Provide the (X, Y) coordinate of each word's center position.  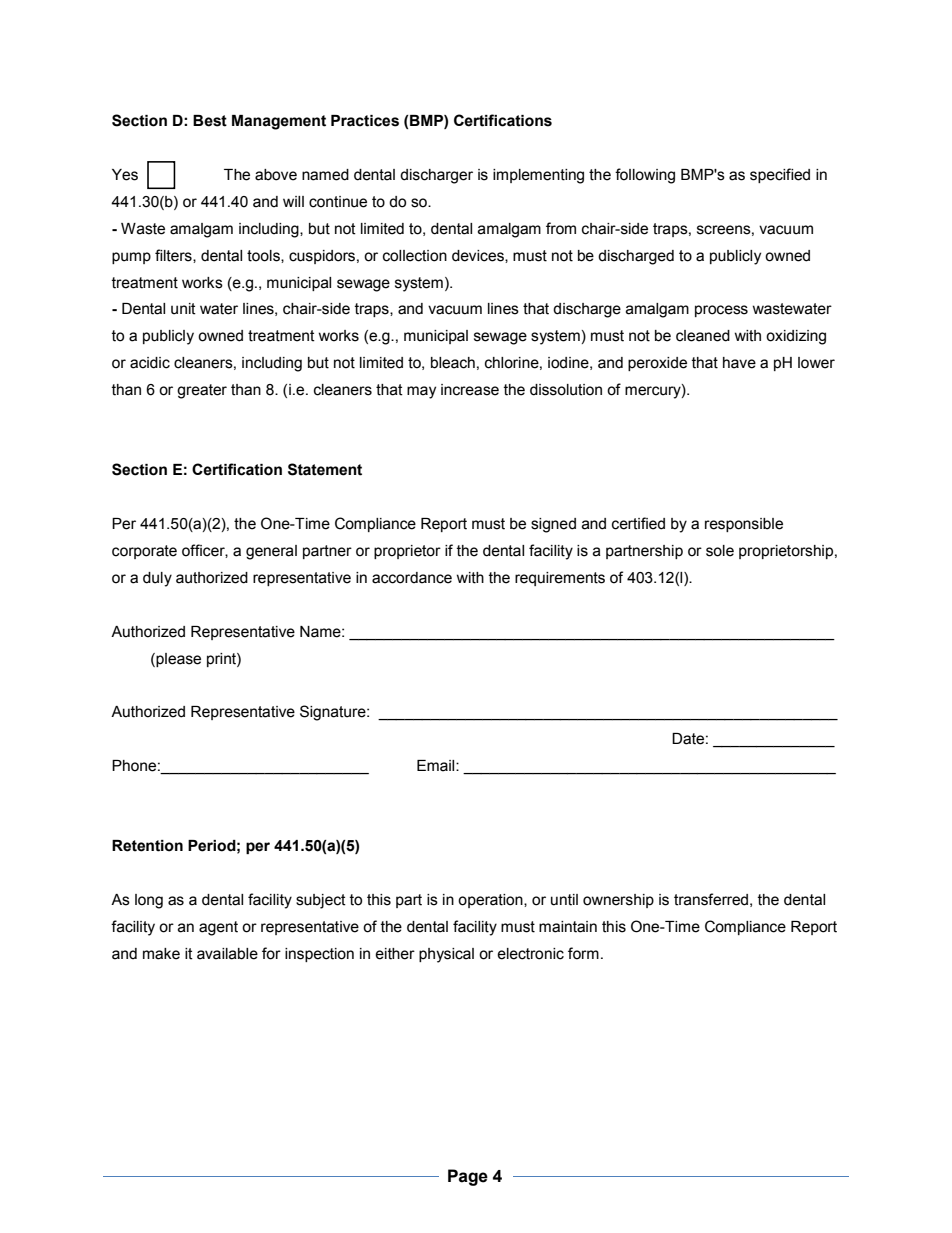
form (583, 953)
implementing (538, 176)
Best (210, 121)
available (227, 954)
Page (468, 1177)
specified (780, 175)
